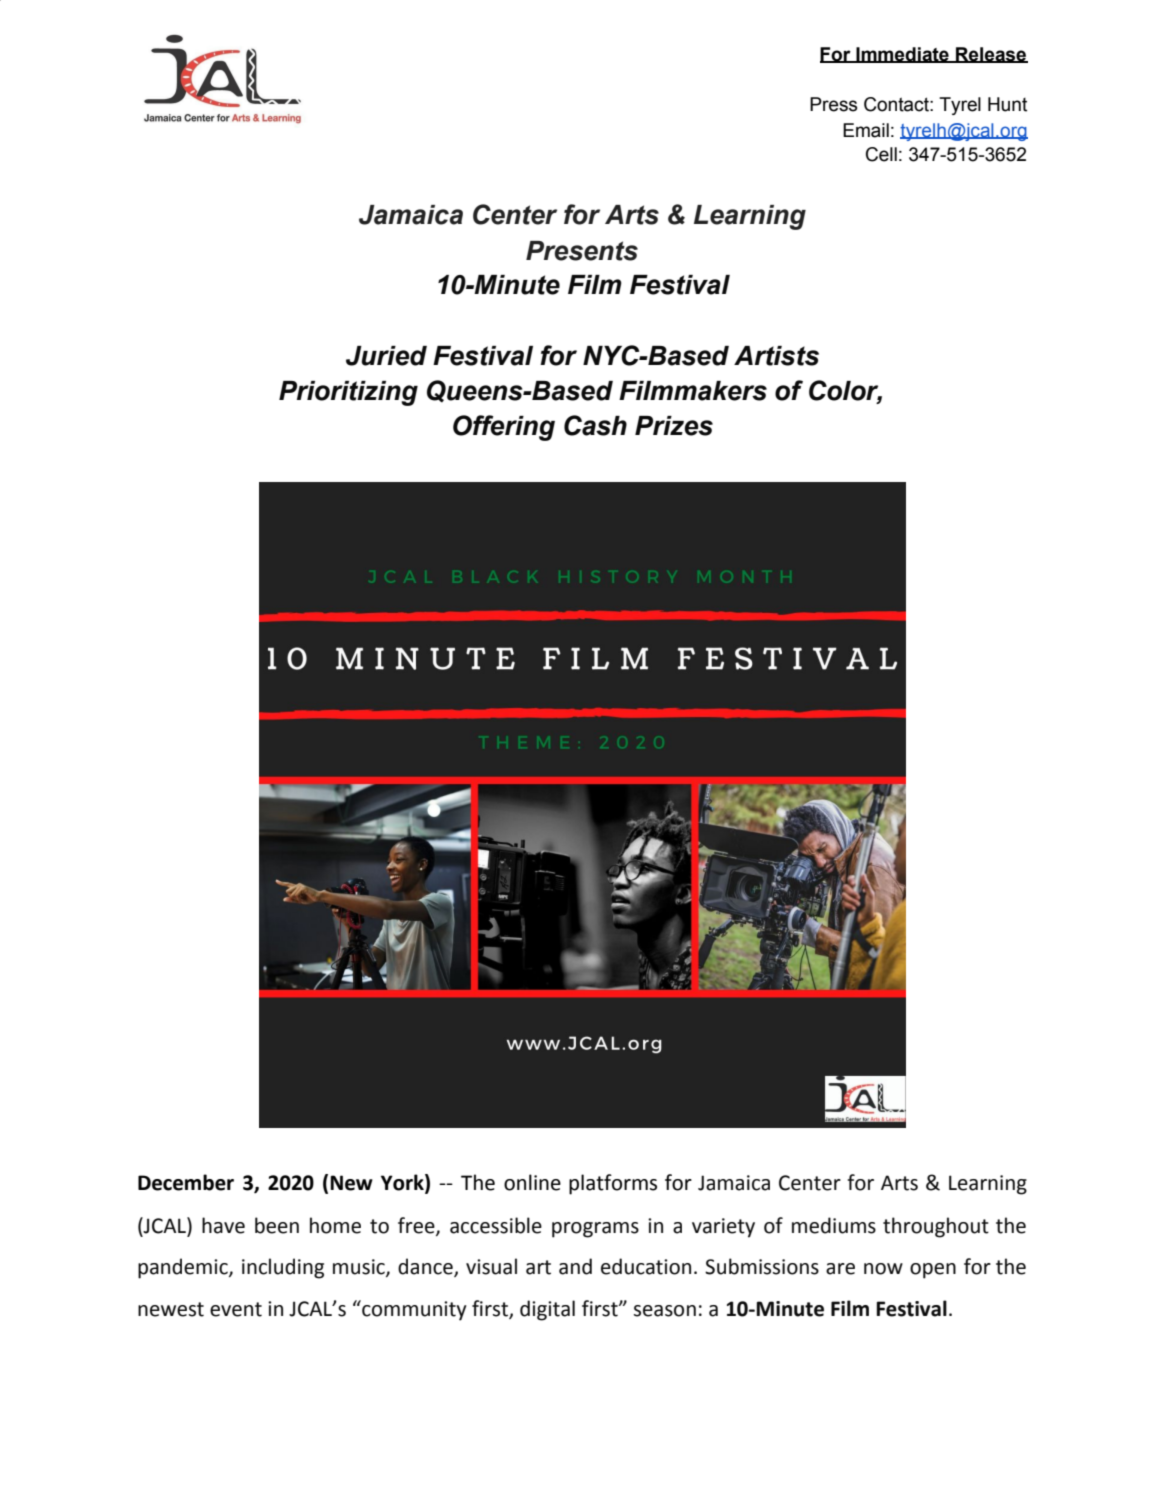 The image size is (1165, 1507). What do you see at coordinates (674, 426) in the screenshot?
I see `Prizes` at bounding box center [674, 426].
